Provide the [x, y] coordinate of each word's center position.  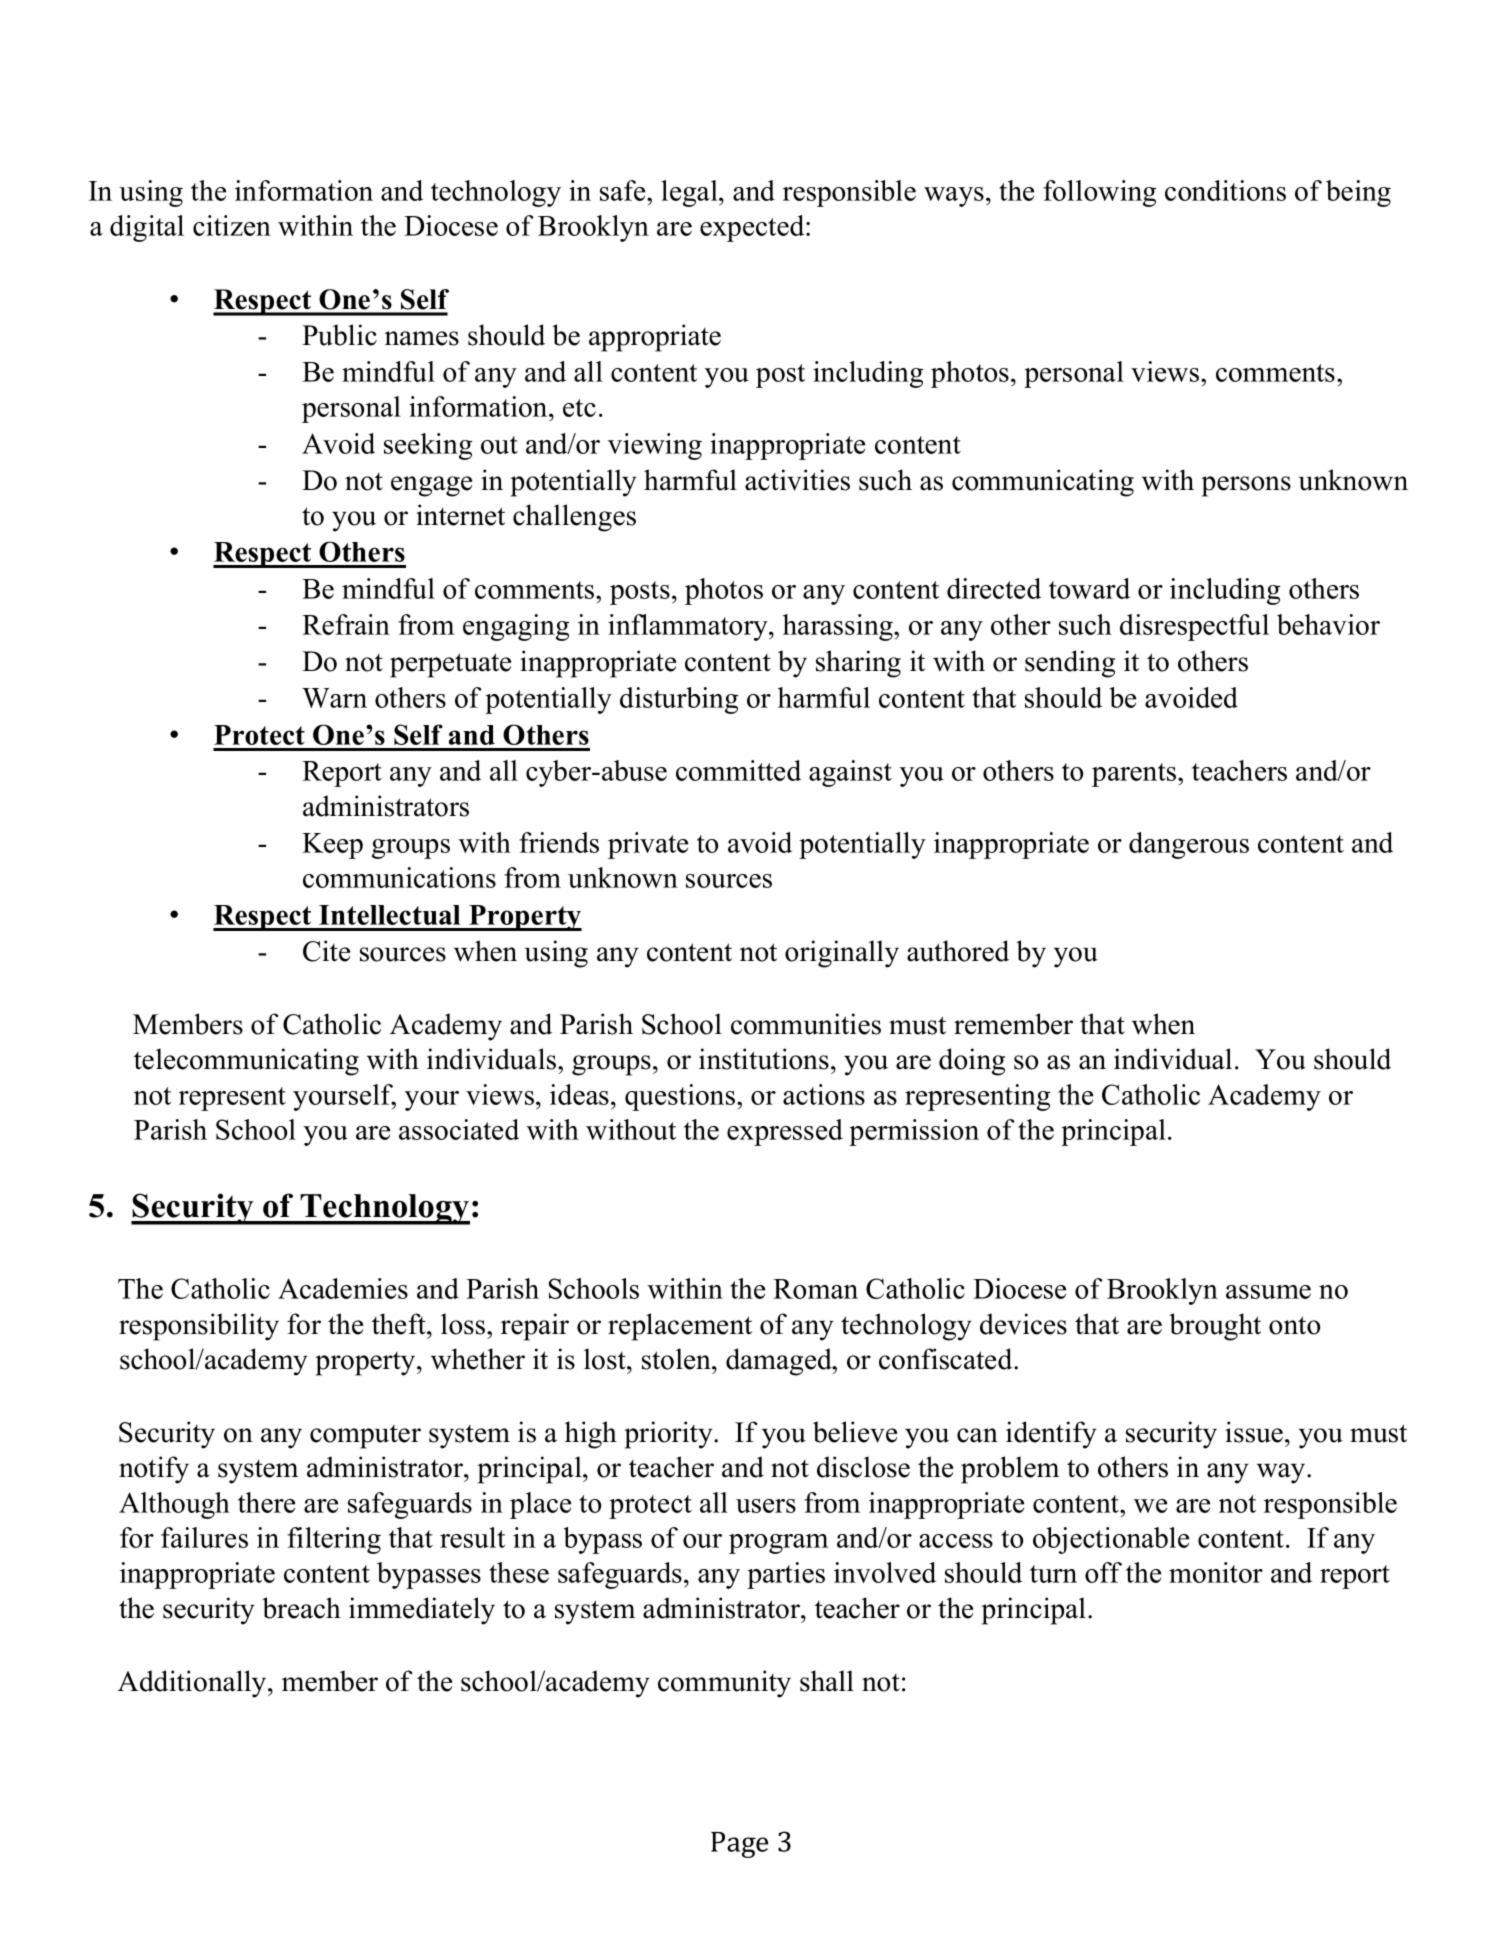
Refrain [346, 624]
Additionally [193, 1684]
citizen [232, 225]
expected [753, 228]
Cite [326, 951]
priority [669, 1435]
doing [972, 1062]
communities [806, 1024]
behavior [1328, 624]
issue [1254, 1432]
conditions [1225, 190]
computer [365, 1437]
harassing [839, 627]
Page [739, 1845]
